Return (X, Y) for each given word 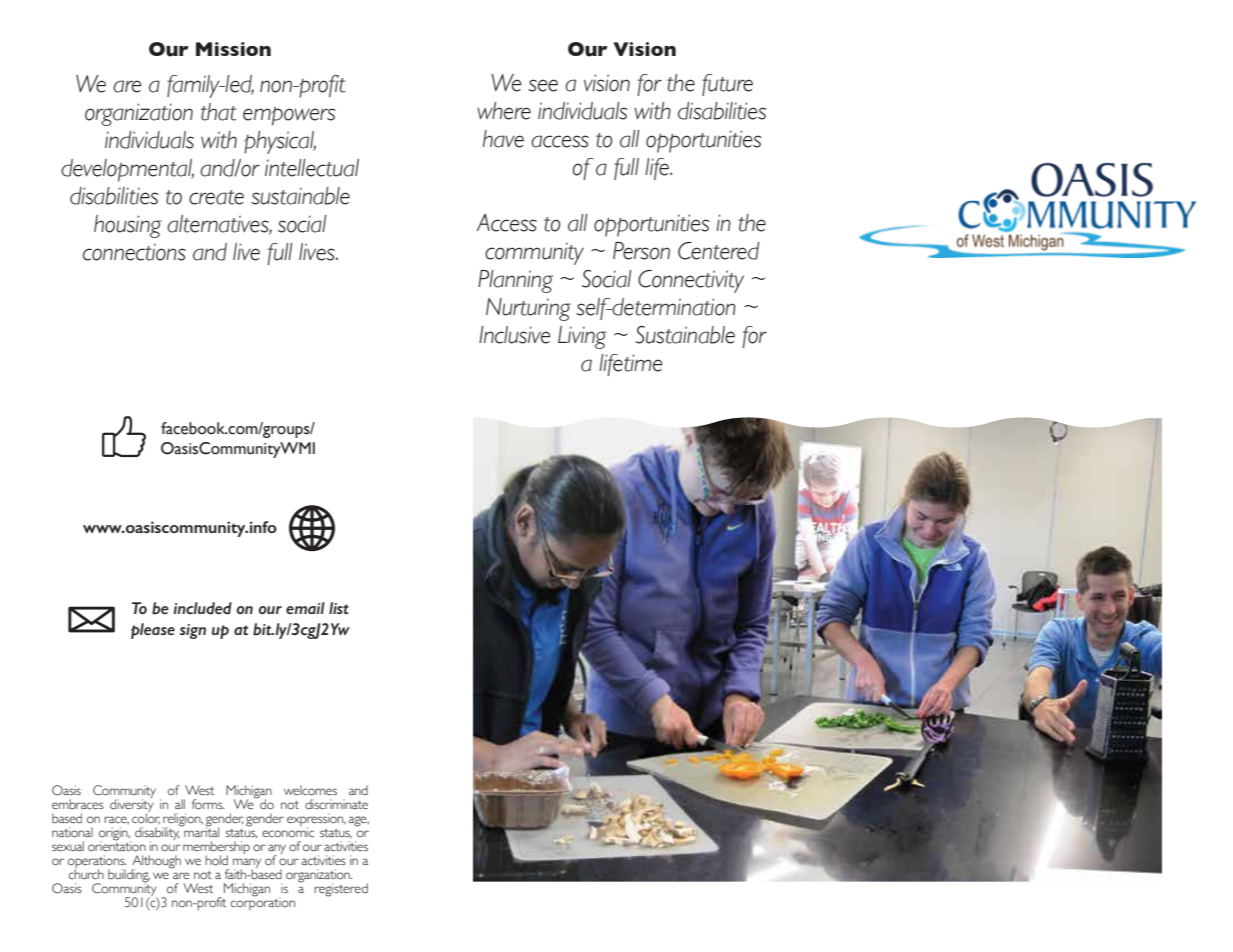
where (504, 111)
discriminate (336, 804)
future (727, 85)
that (219, 112)
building (129, 876)
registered (341, 890)
